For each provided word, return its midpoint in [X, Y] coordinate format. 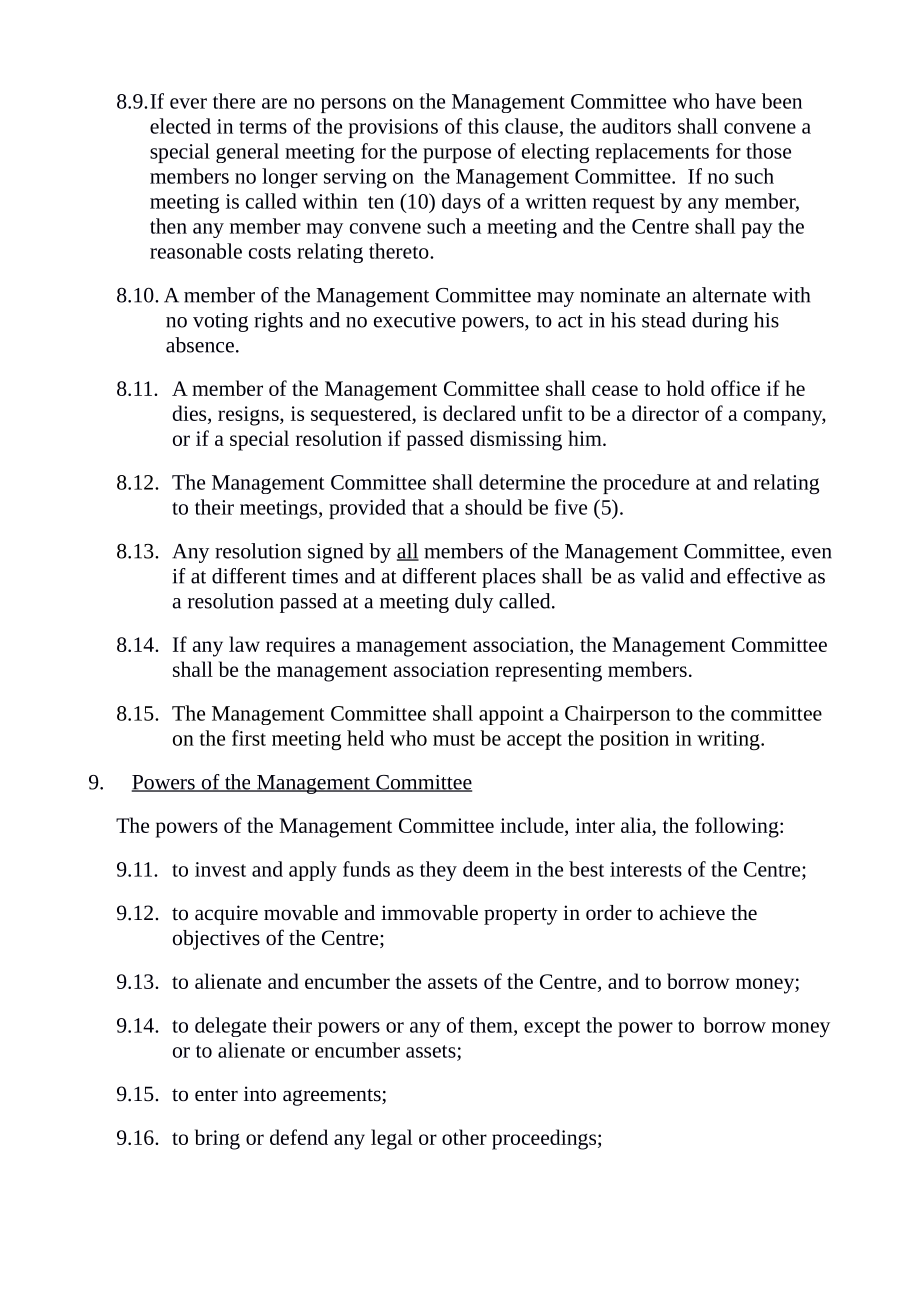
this [483, 126]
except [552, 1028]
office [735, 388]
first [249, 738]
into [260, 1094]
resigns [249, 416]
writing [729, 740]
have [735, 101]
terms [263, 127]
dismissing [516, 440]
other [464, 1137]
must [454, 739]
